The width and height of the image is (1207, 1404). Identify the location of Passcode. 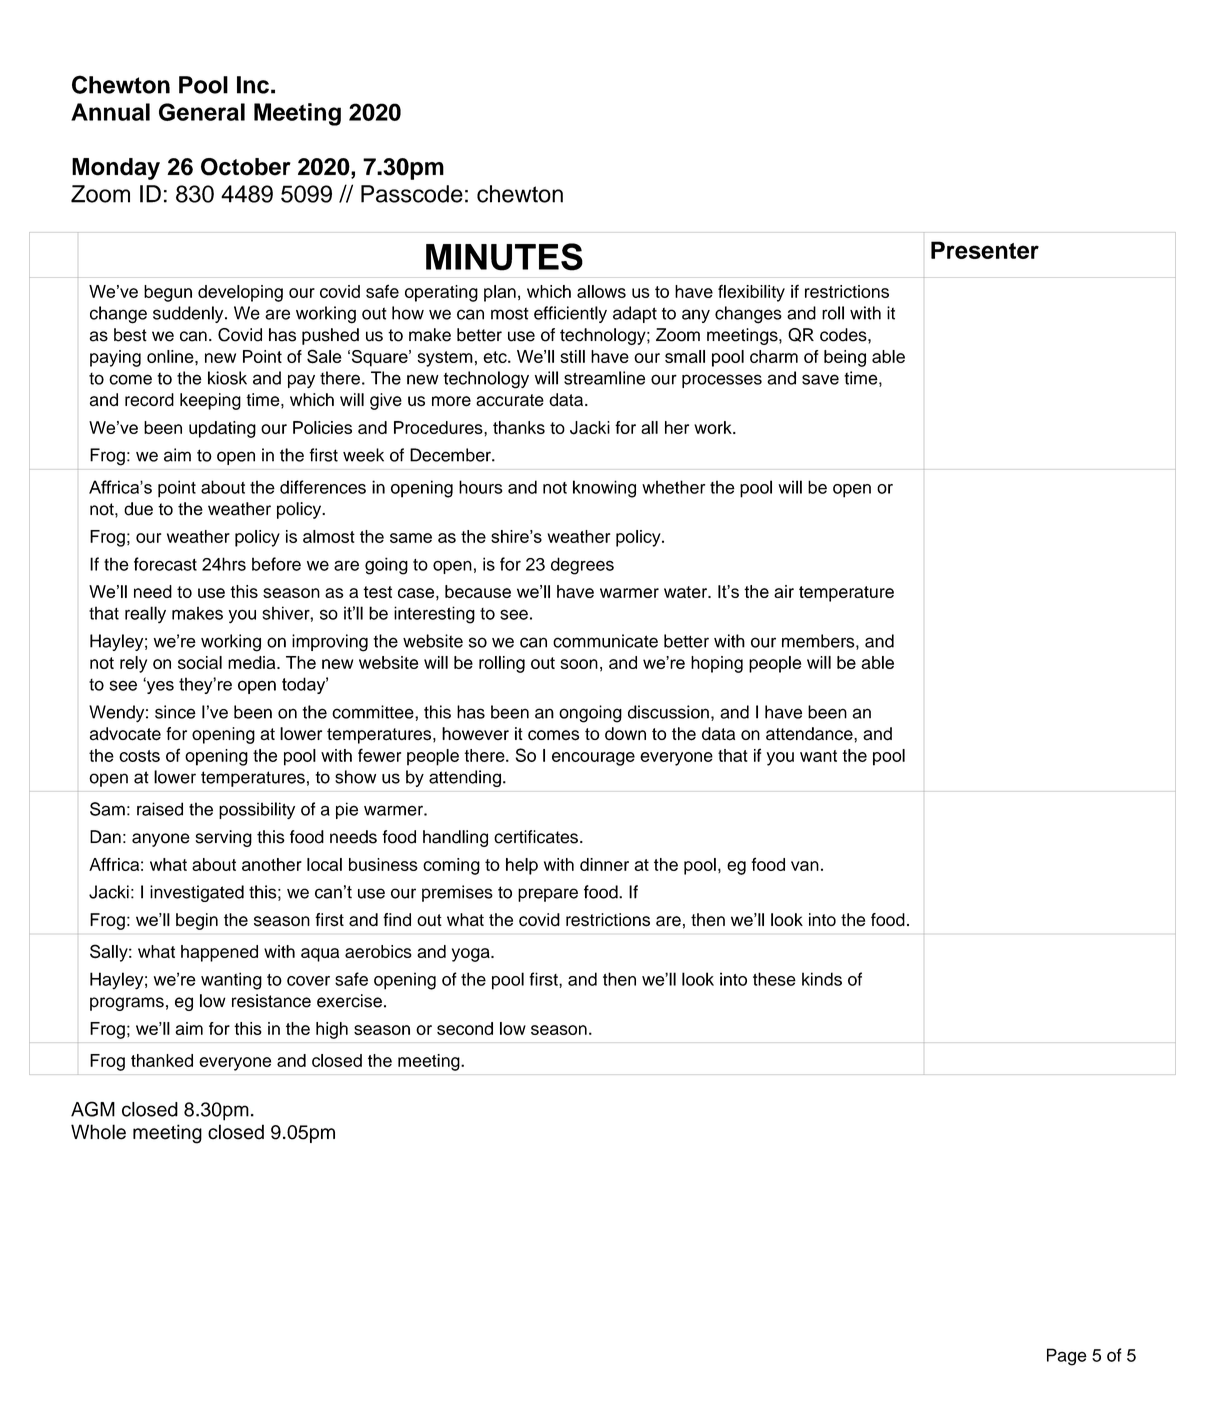
(412, 194).
